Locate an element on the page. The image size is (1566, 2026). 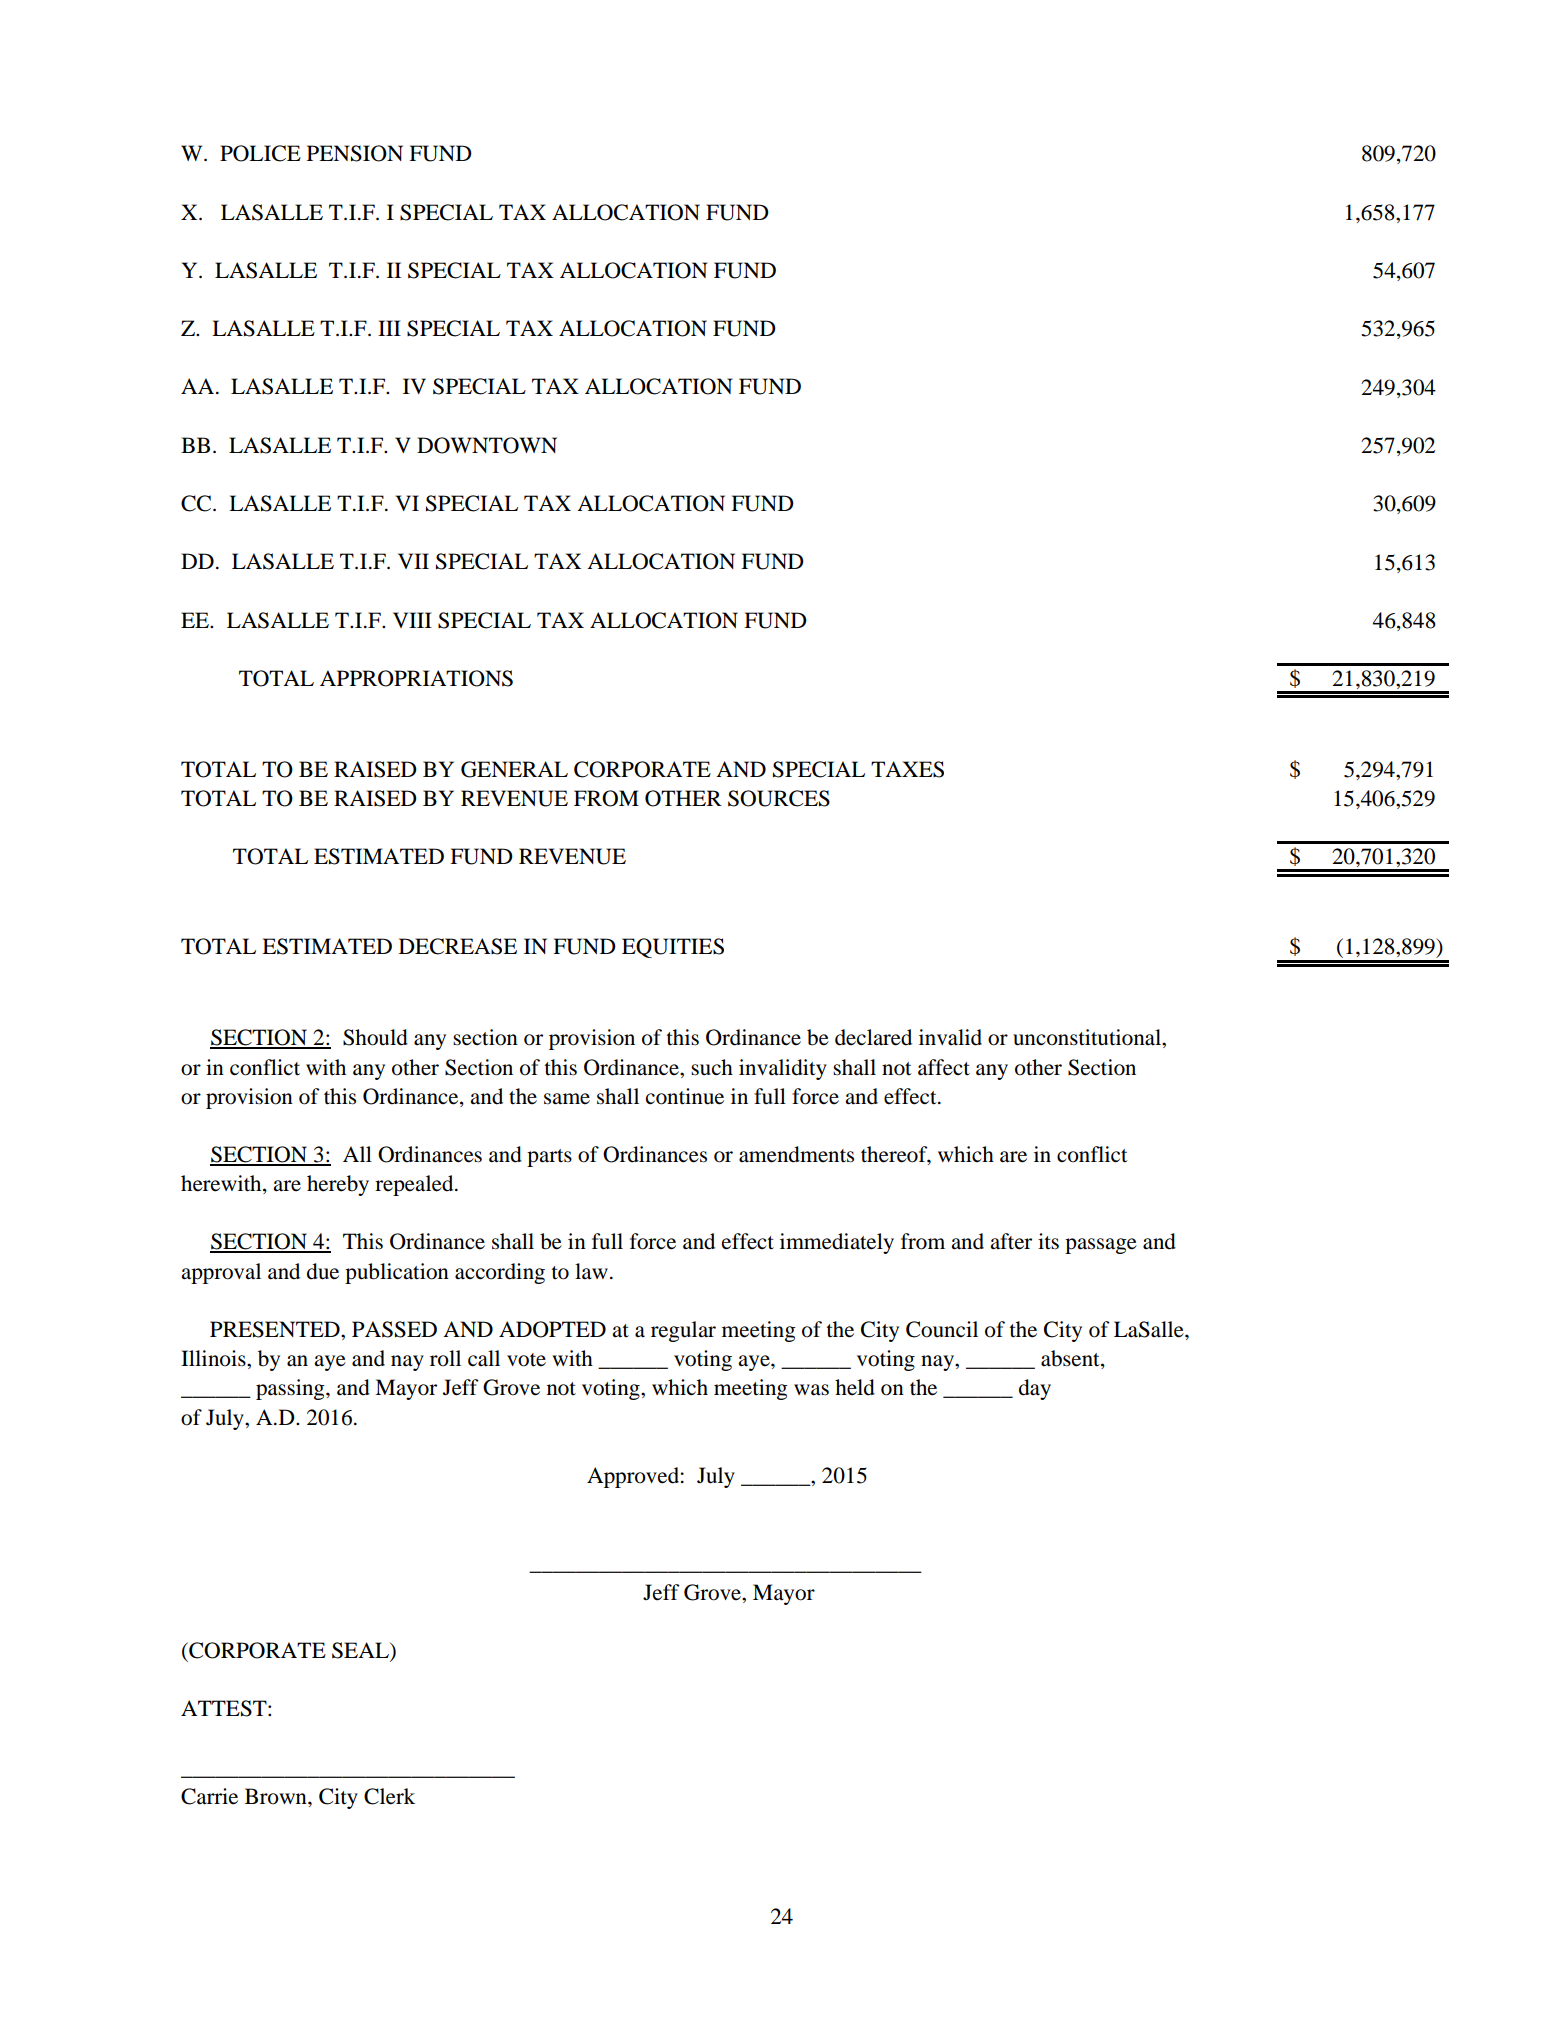
TAXES is located at coordinates (907, 769).
